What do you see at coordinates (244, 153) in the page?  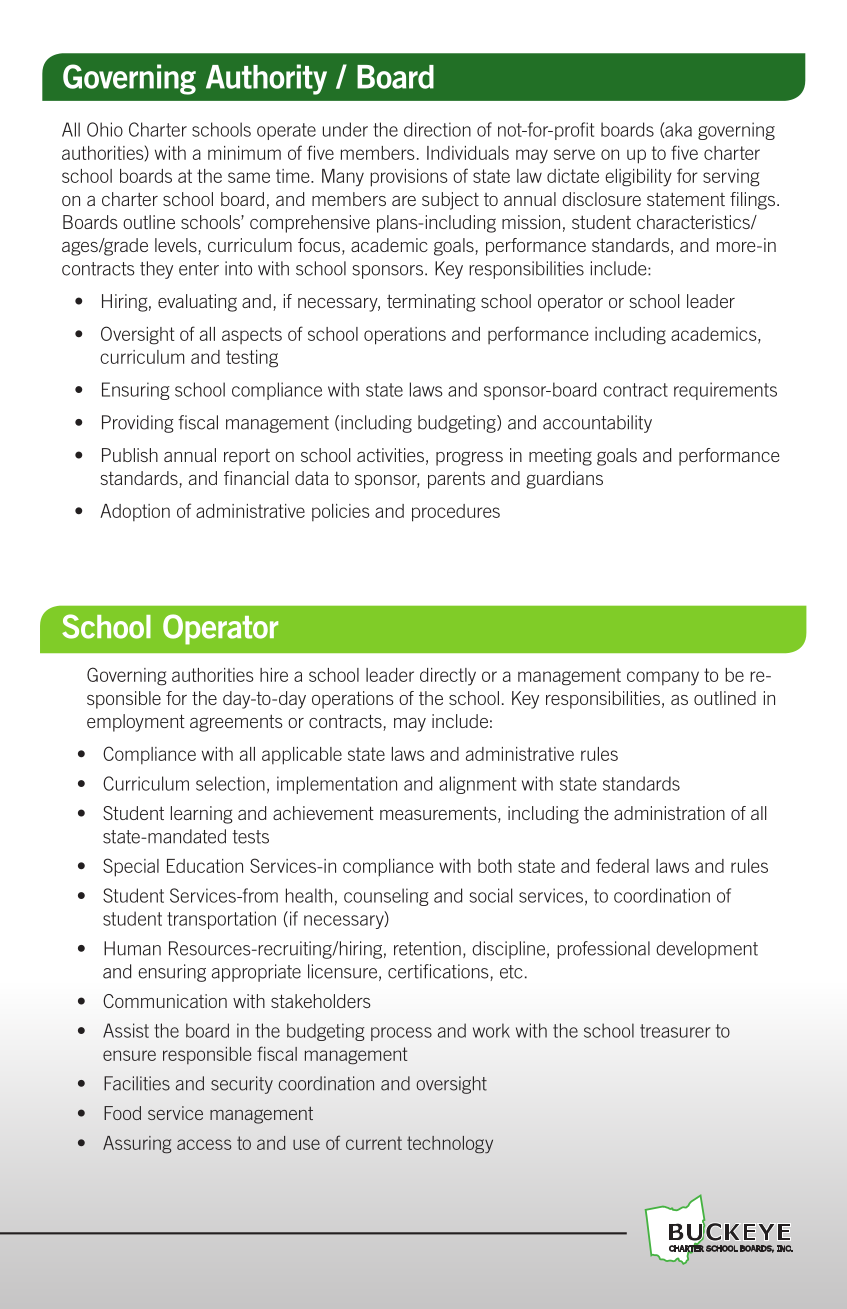 I see `minimum` at bounding box center [244, 153].
